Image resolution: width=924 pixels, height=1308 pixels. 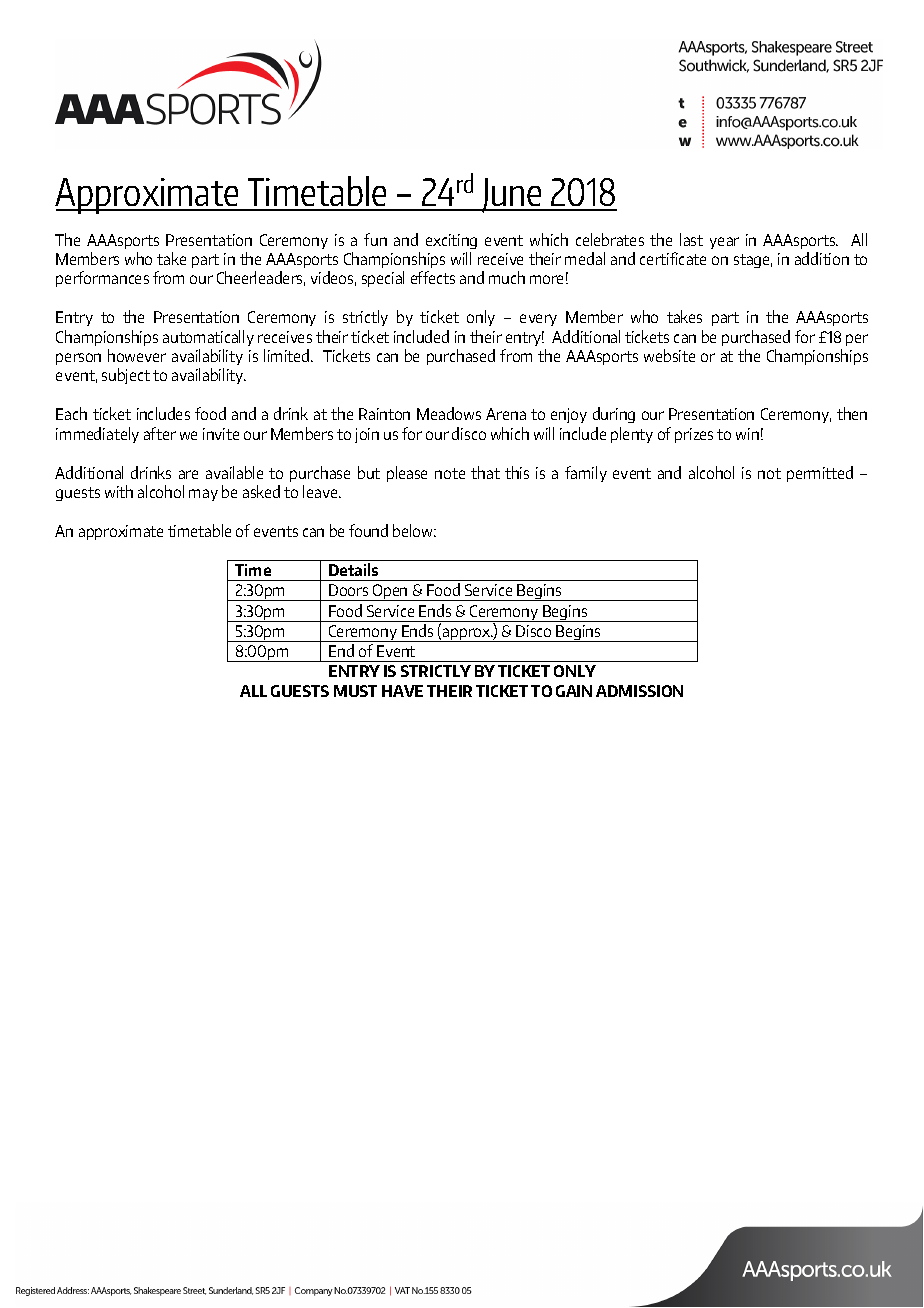 What do you see at coordinates (639, 691) in the screenshot?
I see `ADMISSION` at bounding box center [639, 691].
